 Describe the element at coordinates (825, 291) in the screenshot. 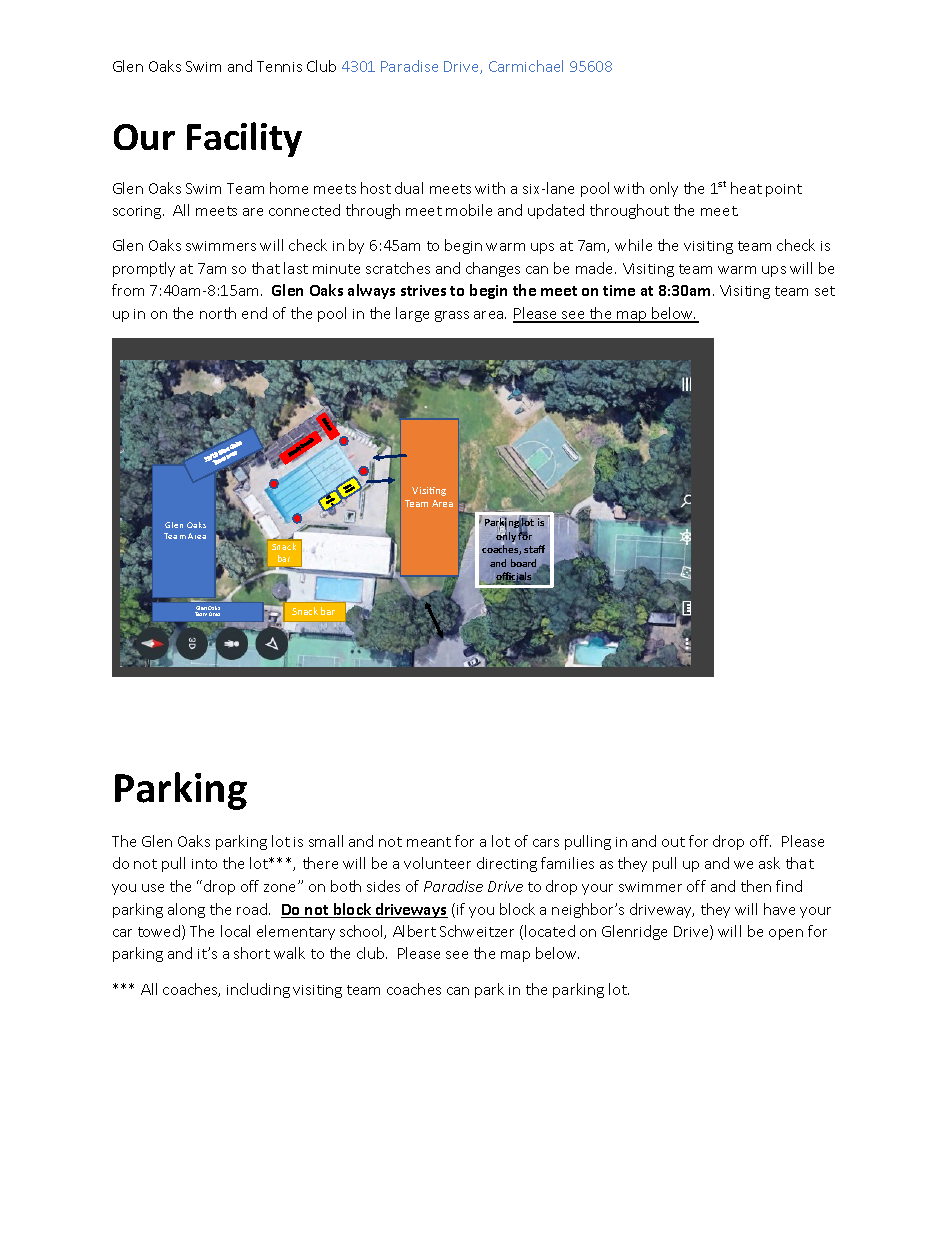

I see `set` at that location.
